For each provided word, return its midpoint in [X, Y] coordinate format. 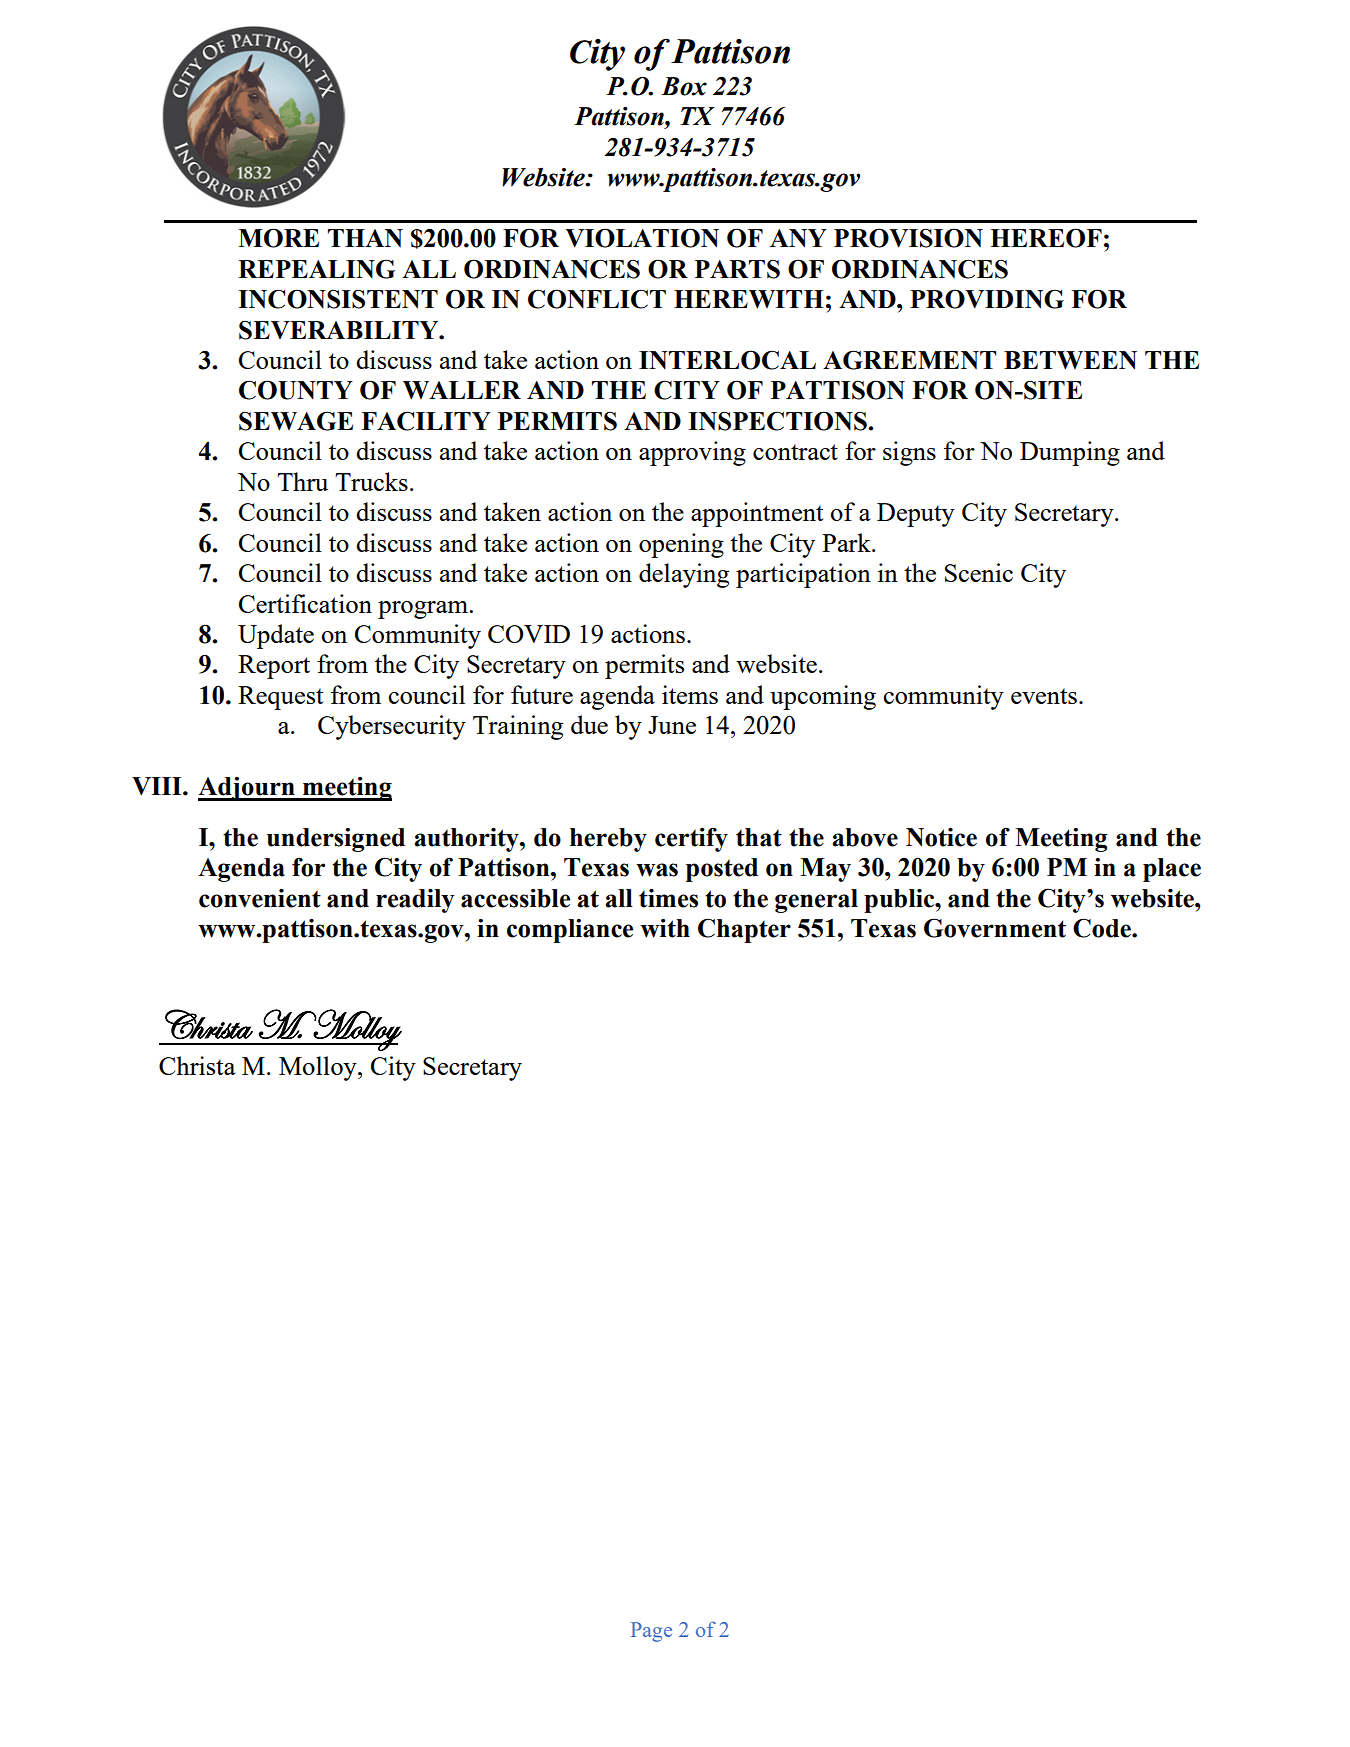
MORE [278, 238]
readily [415, 901]
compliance [570, 931]
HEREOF [1046, 238]
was [657, 870]
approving [692, 453]
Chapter [744, 930]
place [1172, 870]
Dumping [1070, 453]
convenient [260, 898]
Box [684, 86]
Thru [302, 481]
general [816, 901]
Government [995, 928]
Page [651, 1632]
